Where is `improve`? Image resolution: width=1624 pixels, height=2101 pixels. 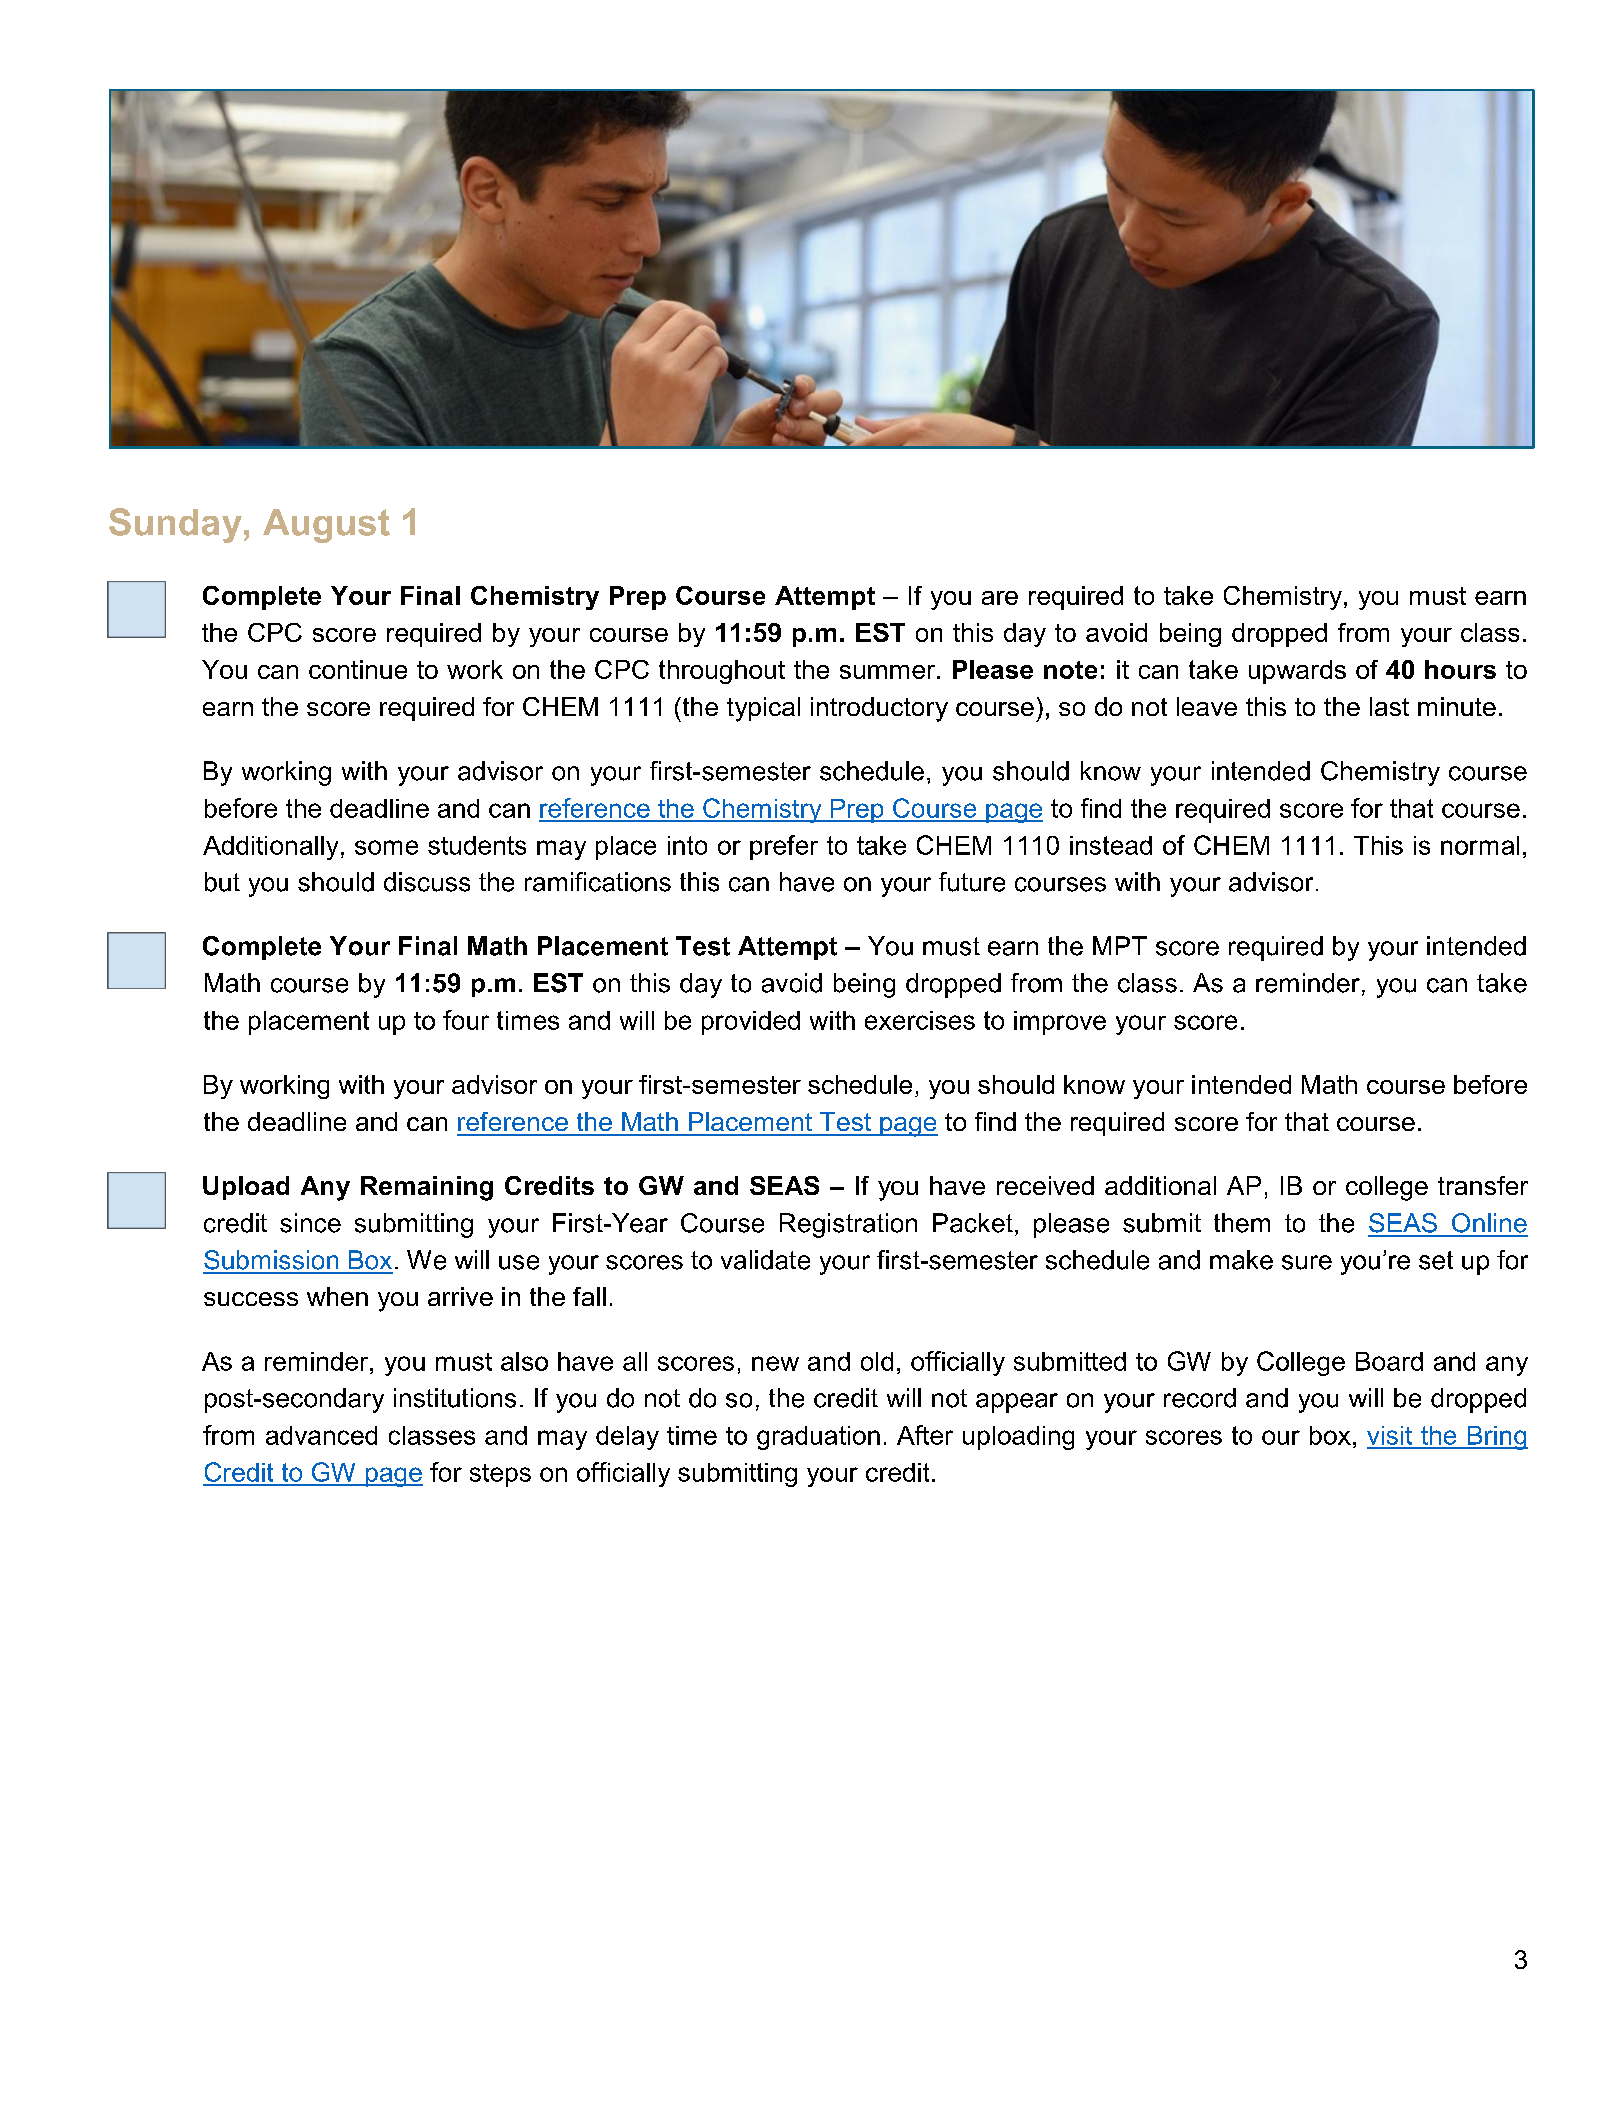
improve is located at coordinates (1060, 1023).
